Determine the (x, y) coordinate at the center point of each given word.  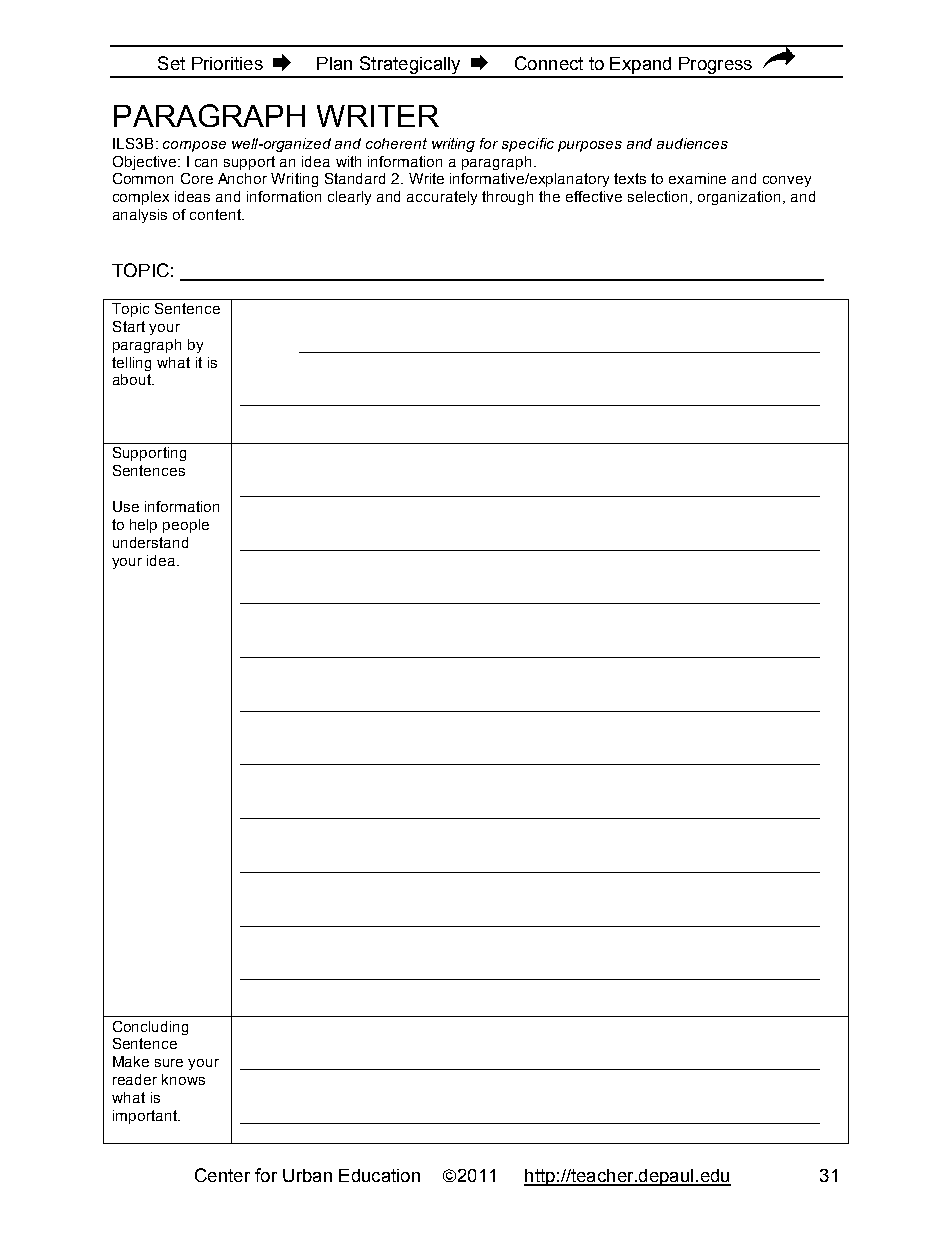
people (186, 526)
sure (169, 1063)
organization (741, 198)
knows (183, 1079)
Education (379, 1175)
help (143, 526)
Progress (715, 67)
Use (126, 506)
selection (657, 196)
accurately (442, 198)
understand (150, 542)
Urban (307, 1175)
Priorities (227, 63)
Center (222, 1175)
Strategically (410, 66)
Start (129, 326)
